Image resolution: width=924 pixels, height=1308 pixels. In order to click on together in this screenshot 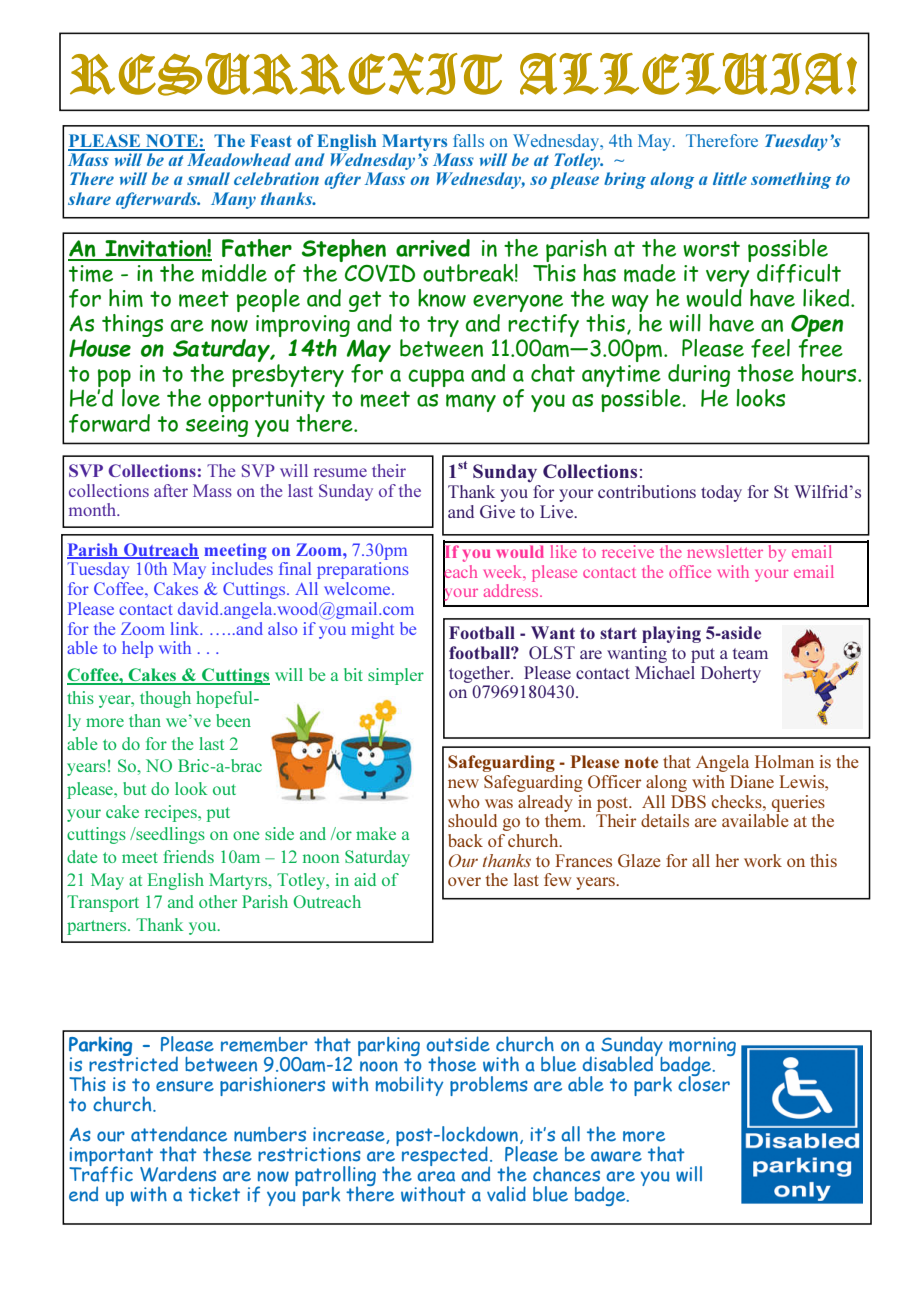, I will do `click(480, 674)`.
